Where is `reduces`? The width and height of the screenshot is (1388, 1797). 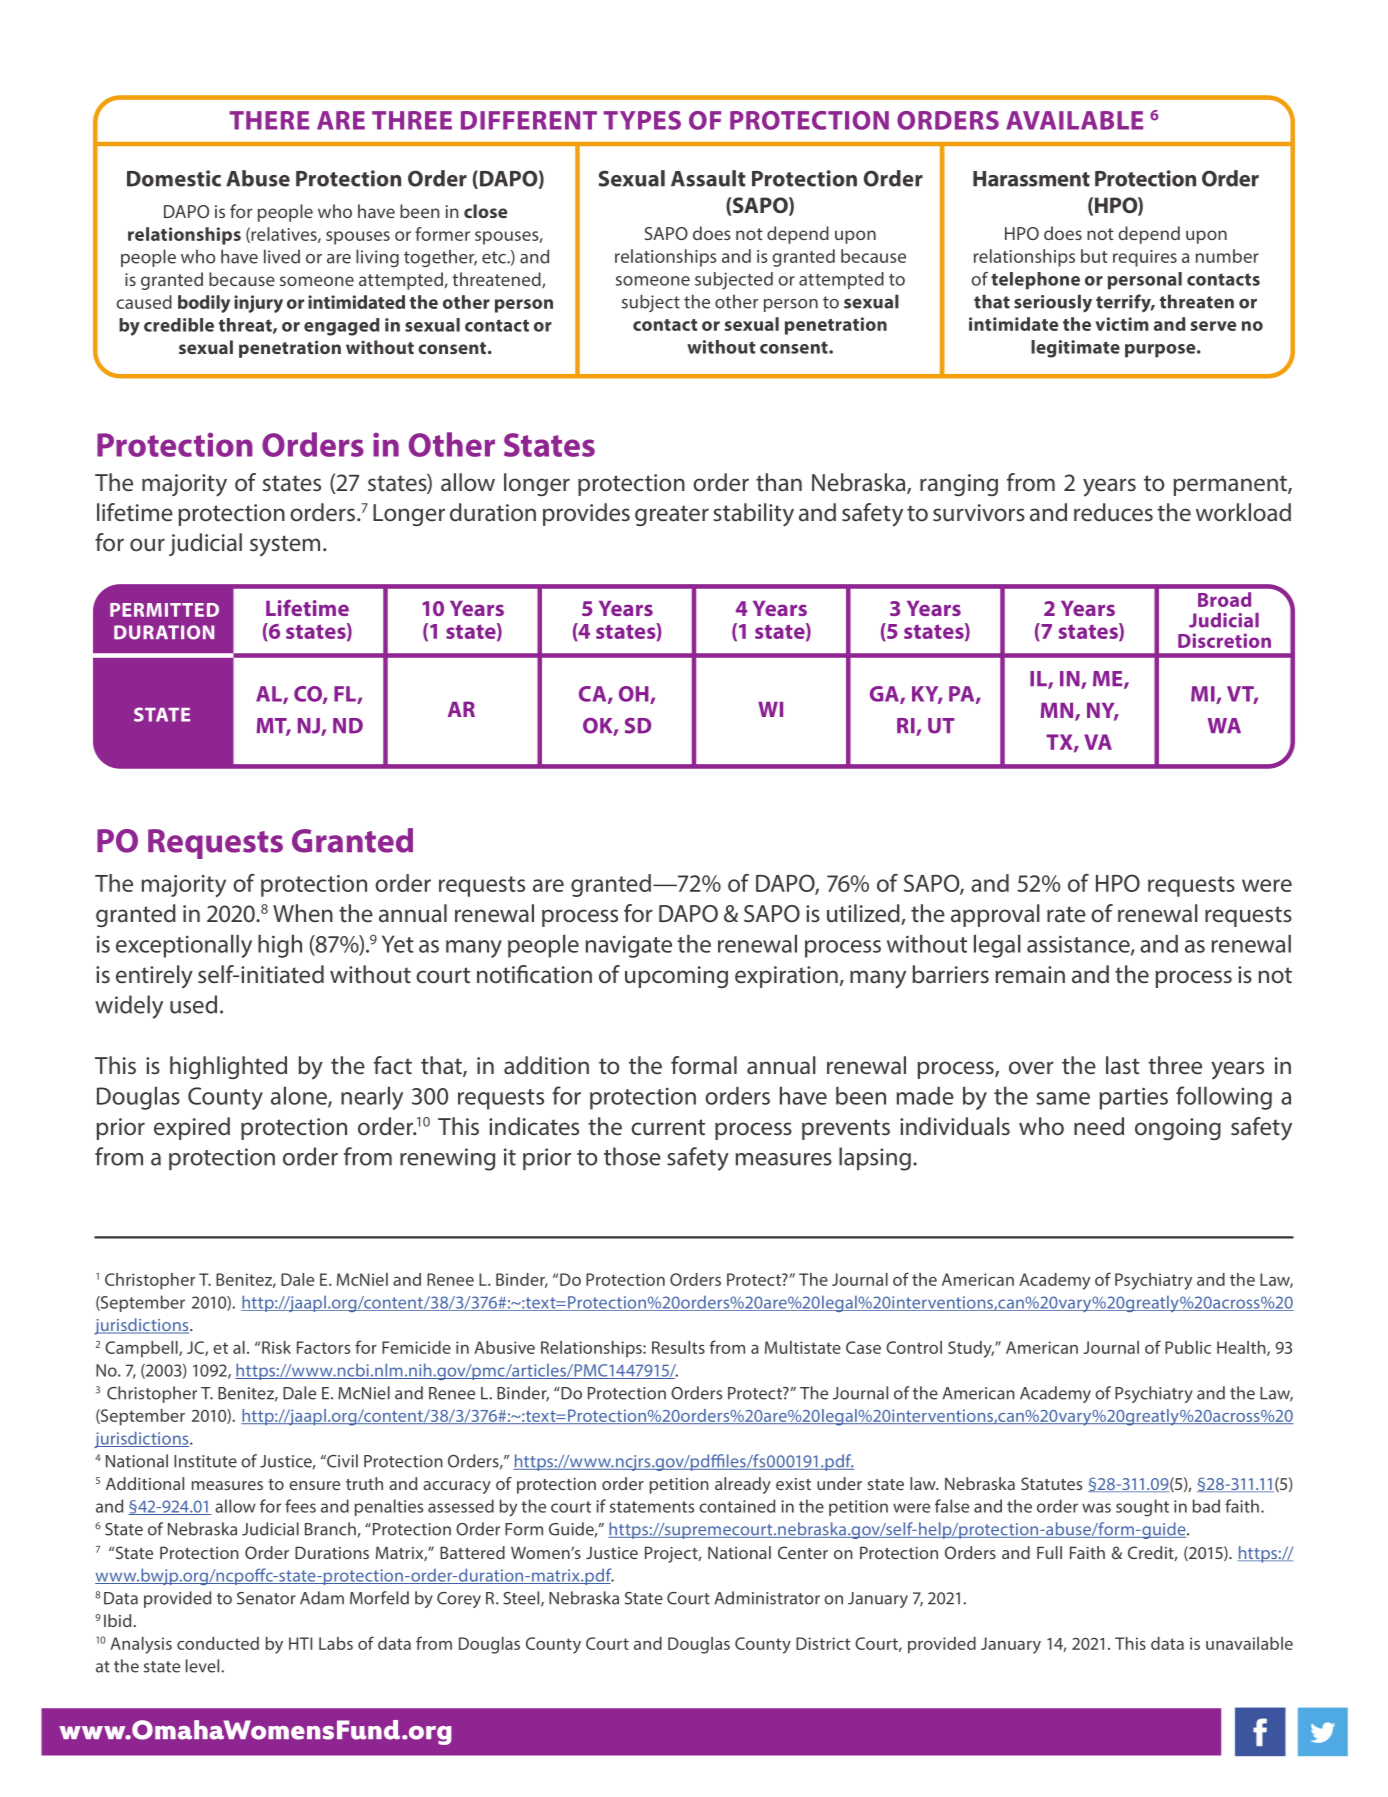
reduces is located at coordinates (1113, 512).
